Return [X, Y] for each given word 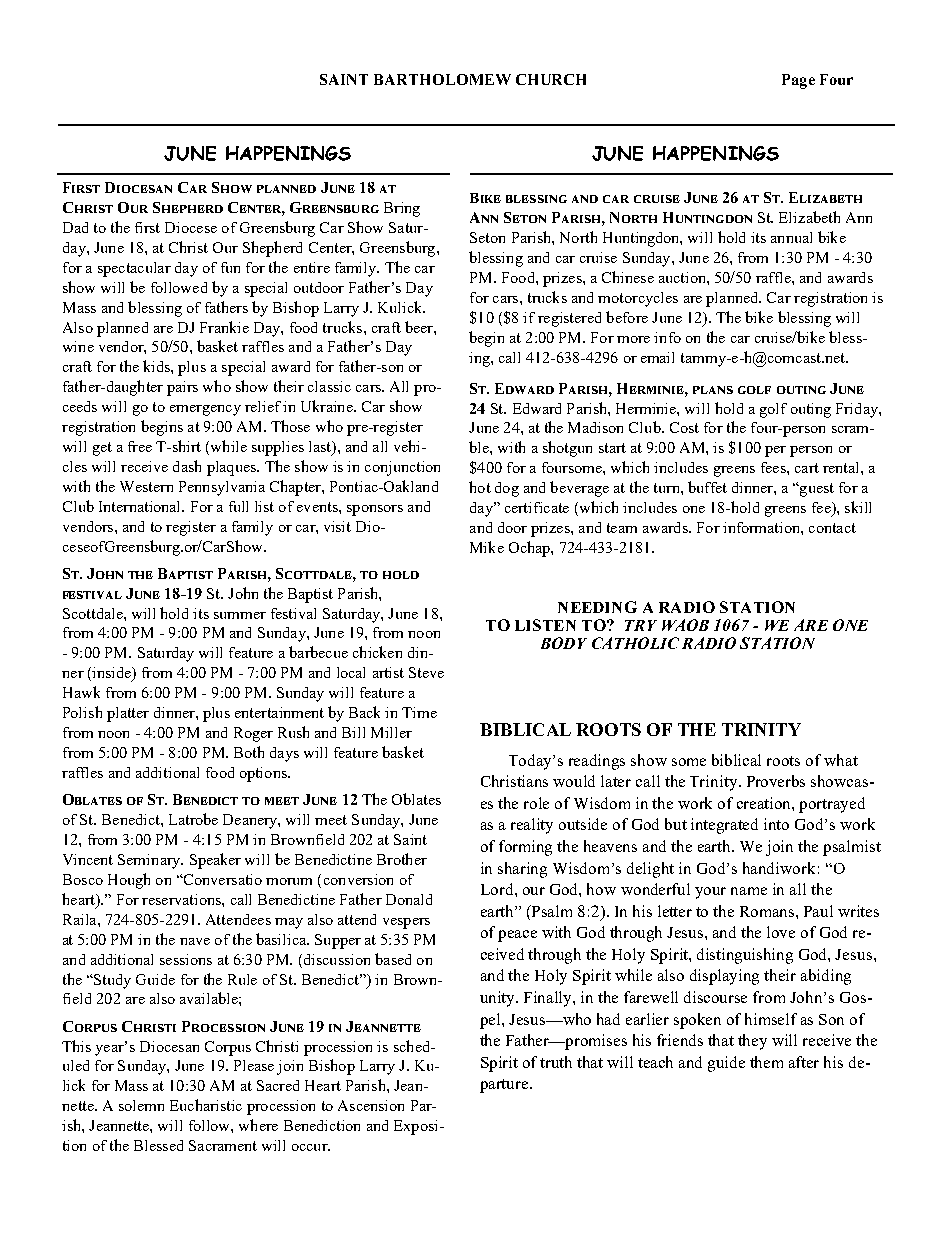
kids [157, 366]
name [749, 891]
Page [798, 81]
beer [420, 327]
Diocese [191, 227]
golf [773, 410]
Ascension [371, 1105]
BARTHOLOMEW [442, 79]
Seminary [150, 861]
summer [240, 615]
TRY [641, 625]
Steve [426, 672]
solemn [141, 1105]
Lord [498, 889]
